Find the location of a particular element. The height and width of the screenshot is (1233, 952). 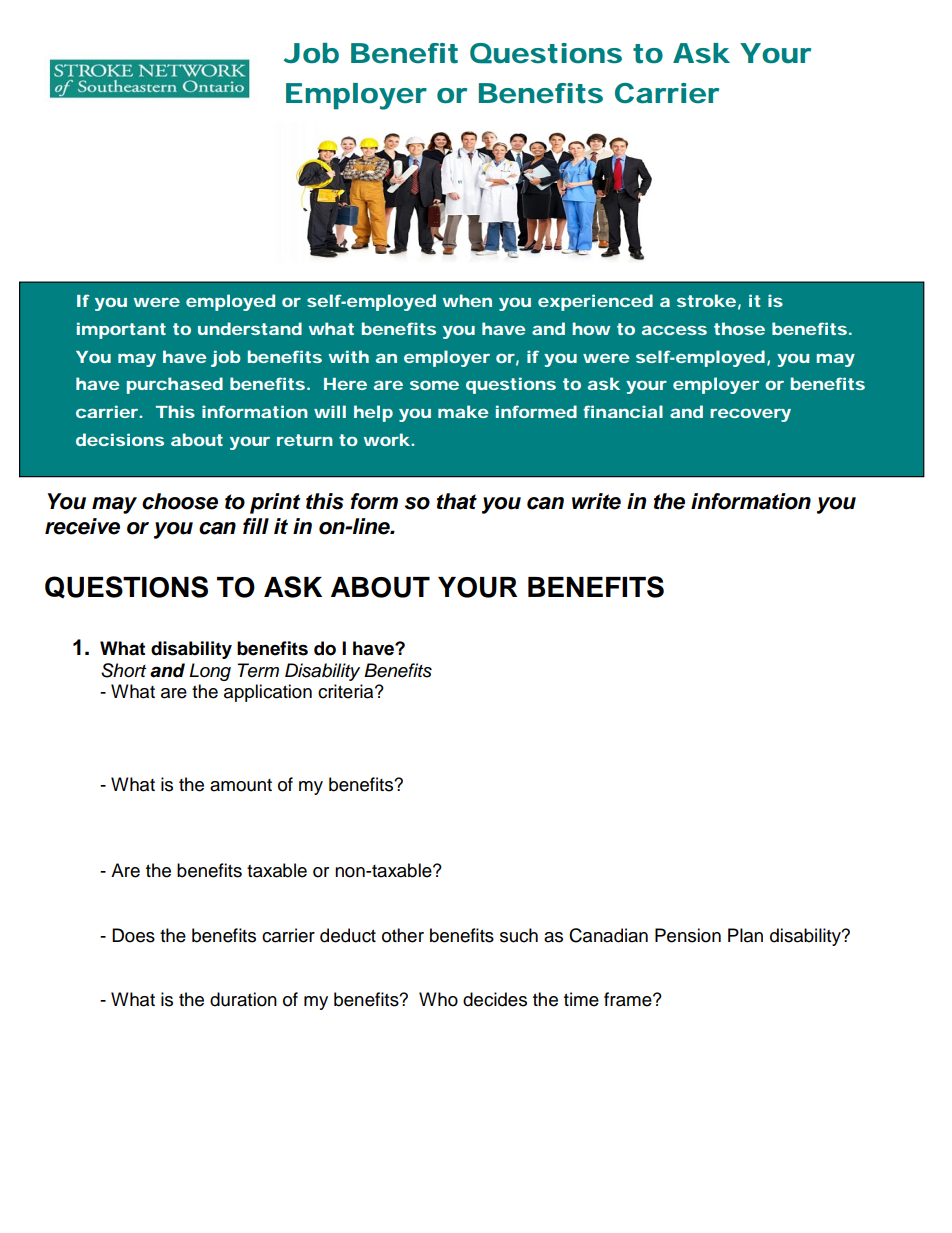

write is located at coordinates (596, 501).
